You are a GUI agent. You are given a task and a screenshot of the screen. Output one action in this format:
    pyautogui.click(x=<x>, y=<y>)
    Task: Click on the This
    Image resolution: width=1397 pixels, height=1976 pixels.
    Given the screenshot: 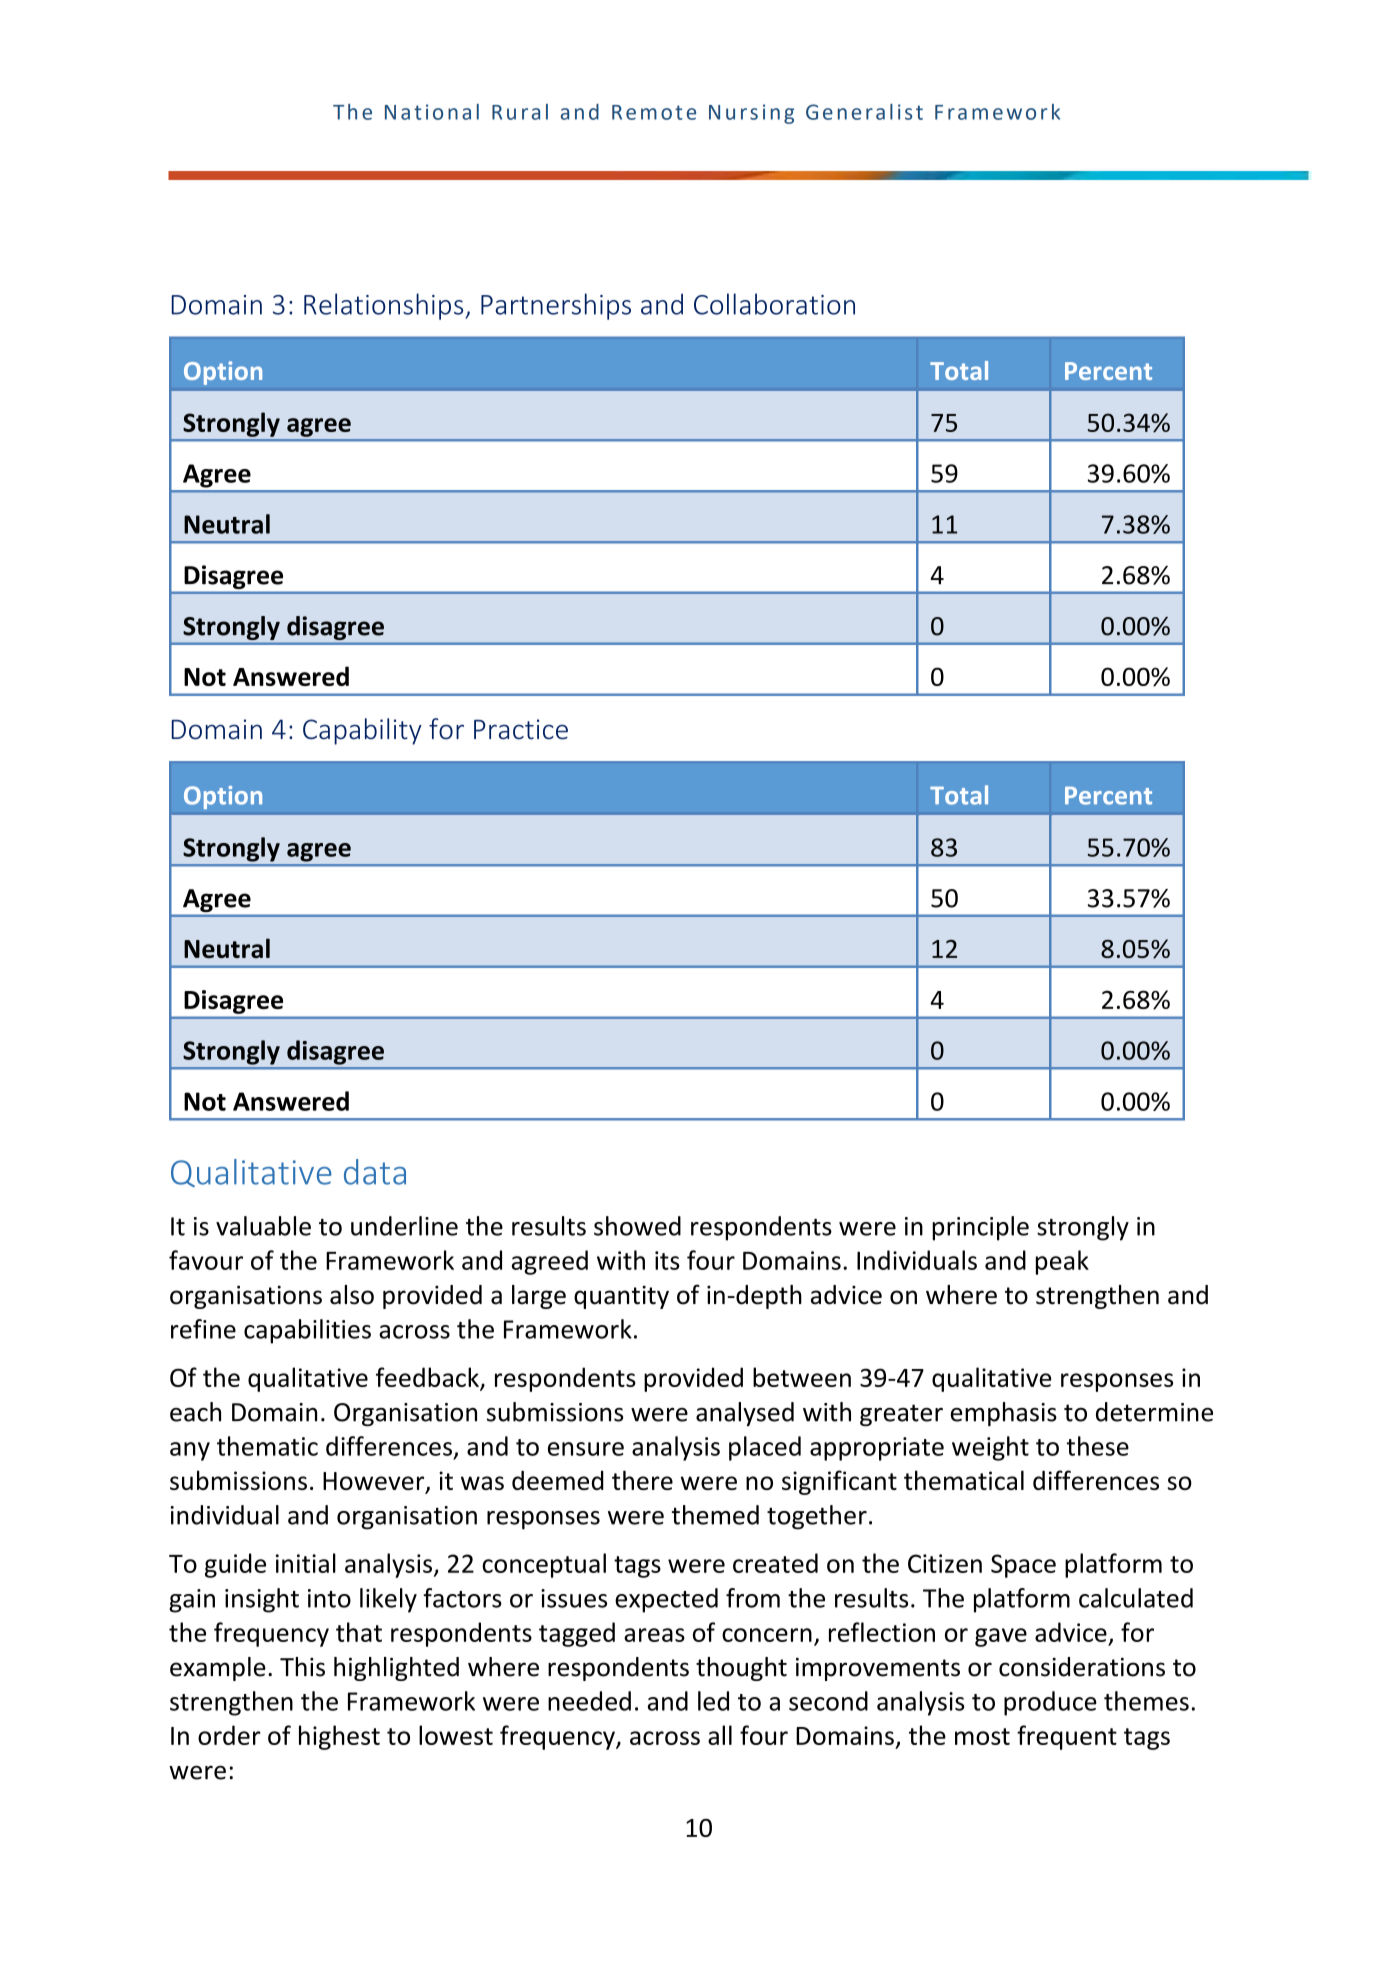 What is the action you would take?
    pyautogui.click(x=302, y=1667)
